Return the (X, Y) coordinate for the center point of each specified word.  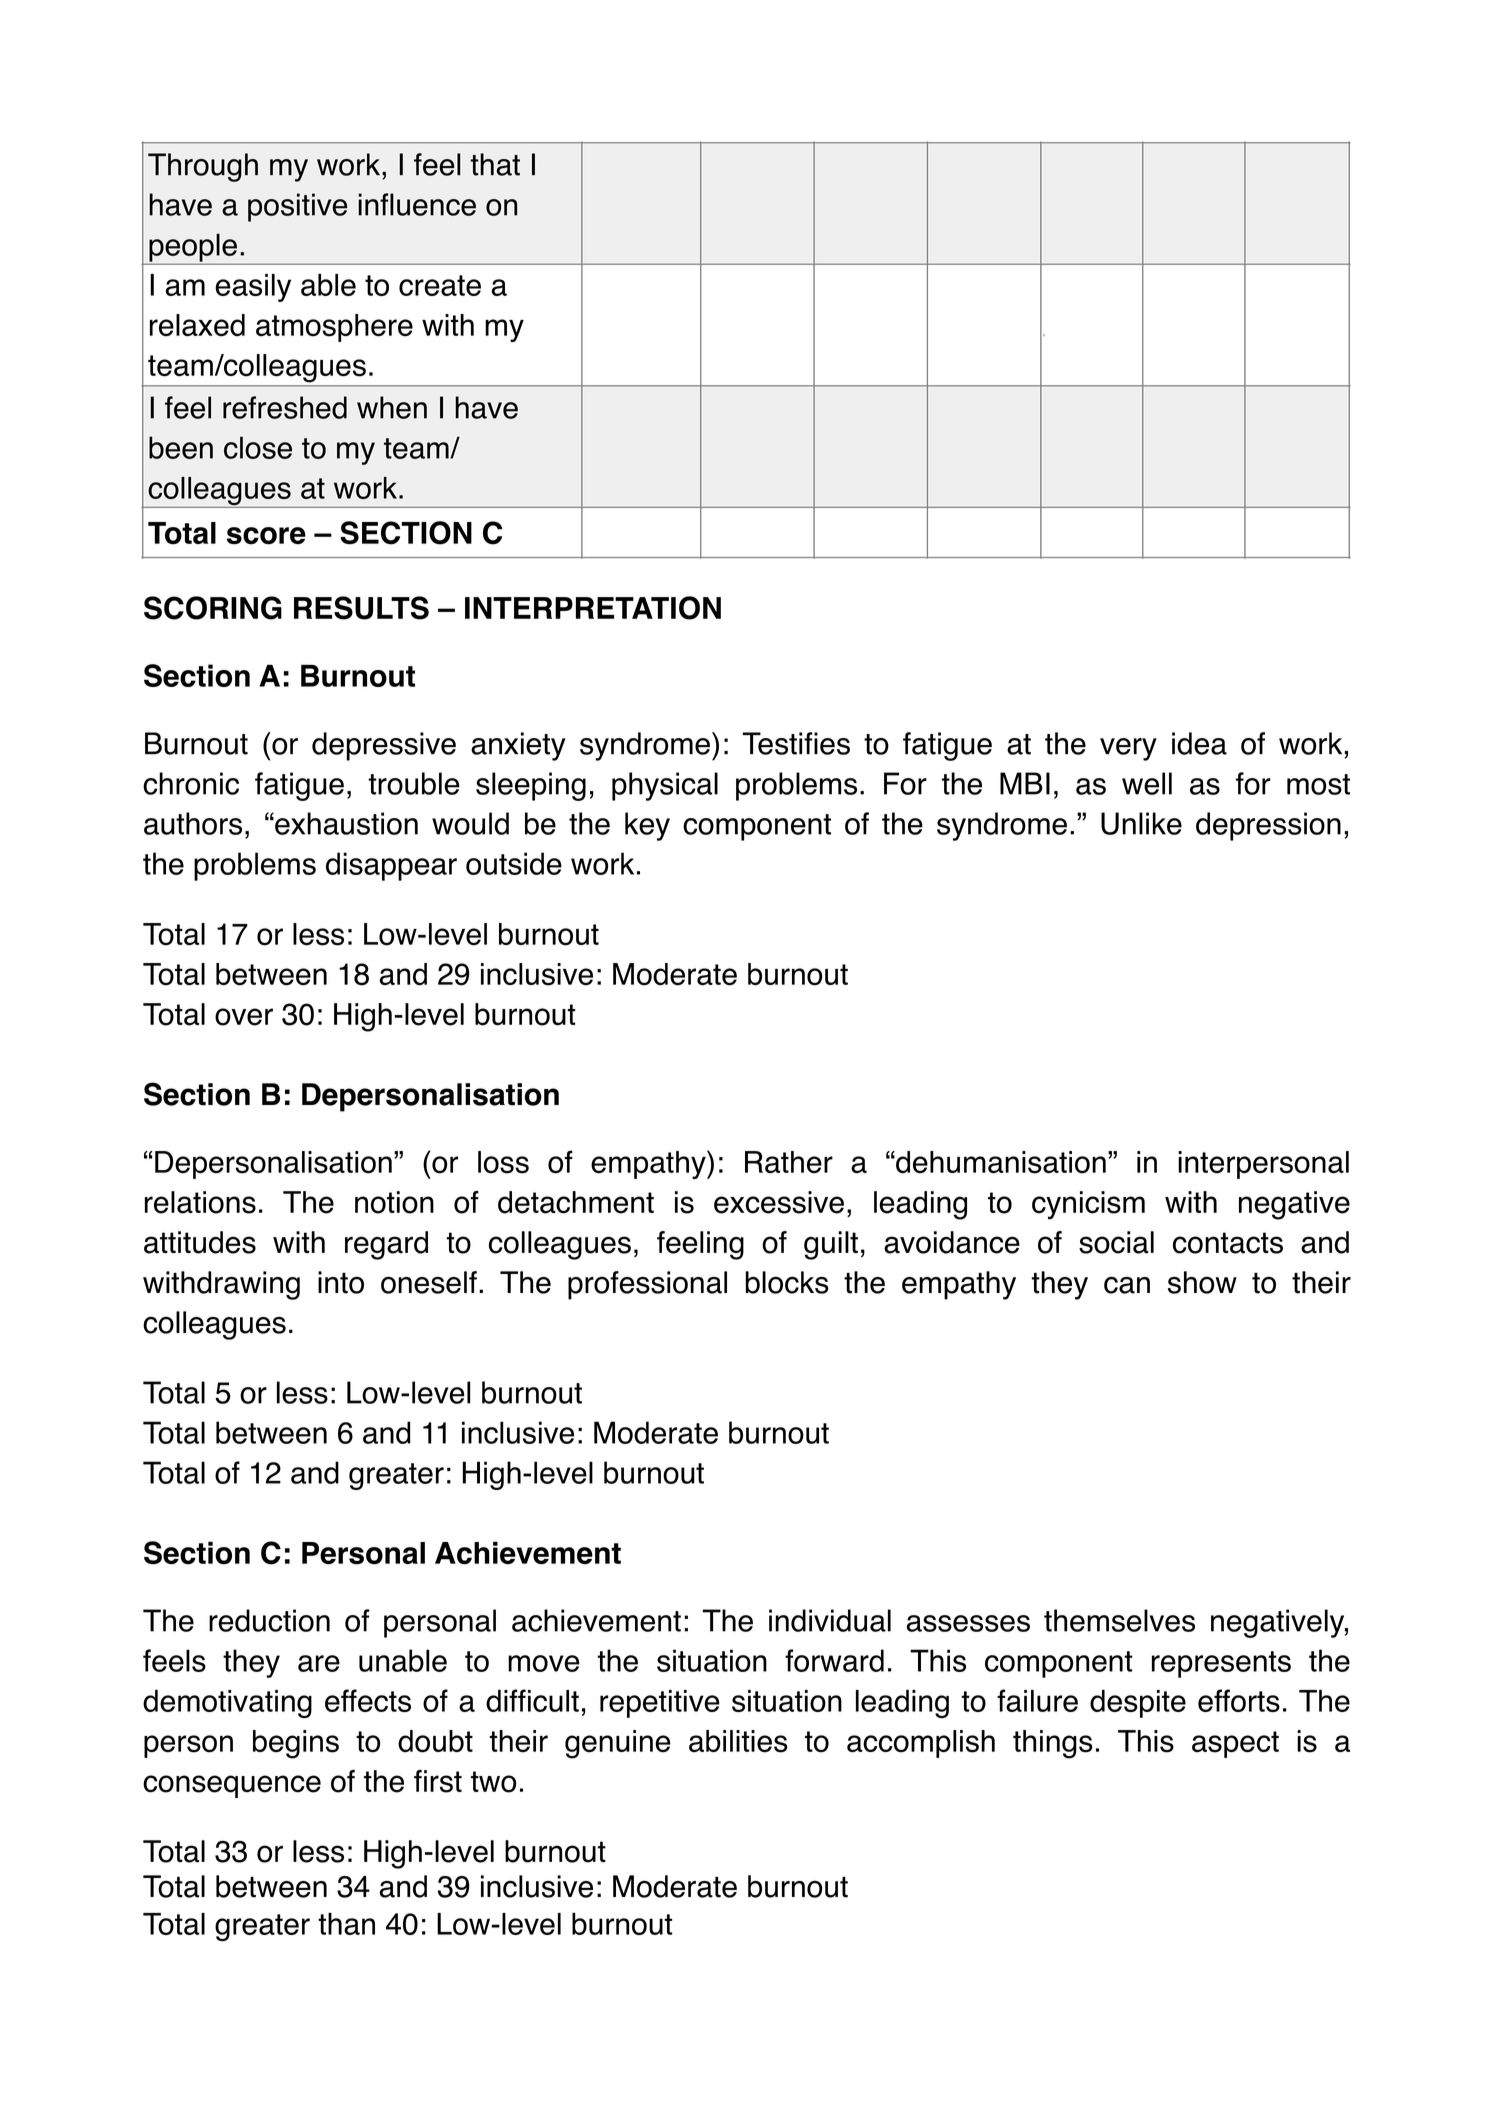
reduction (269, 1620)
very (1128, 749)
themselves (1119, 1620)
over (244, 1017)
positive (297, 207)
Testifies (796, 743)
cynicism (1088, 1205)
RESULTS (361, 608)
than (346, 1924)
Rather (789, 1162)
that (495, 164)
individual (830, 1620)
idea (1199, 743)
